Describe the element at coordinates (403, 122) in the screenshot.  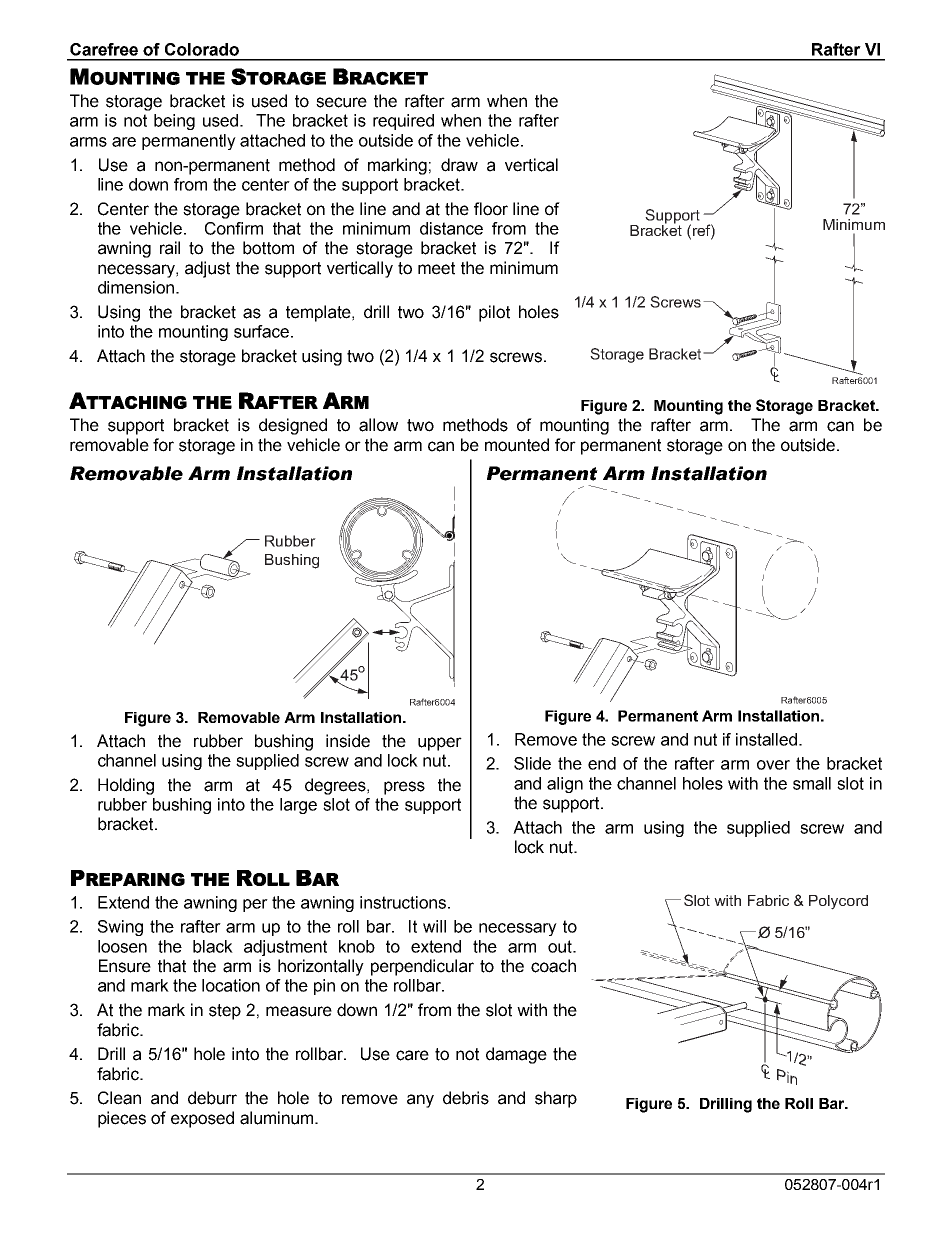
I see `required` at that location.
